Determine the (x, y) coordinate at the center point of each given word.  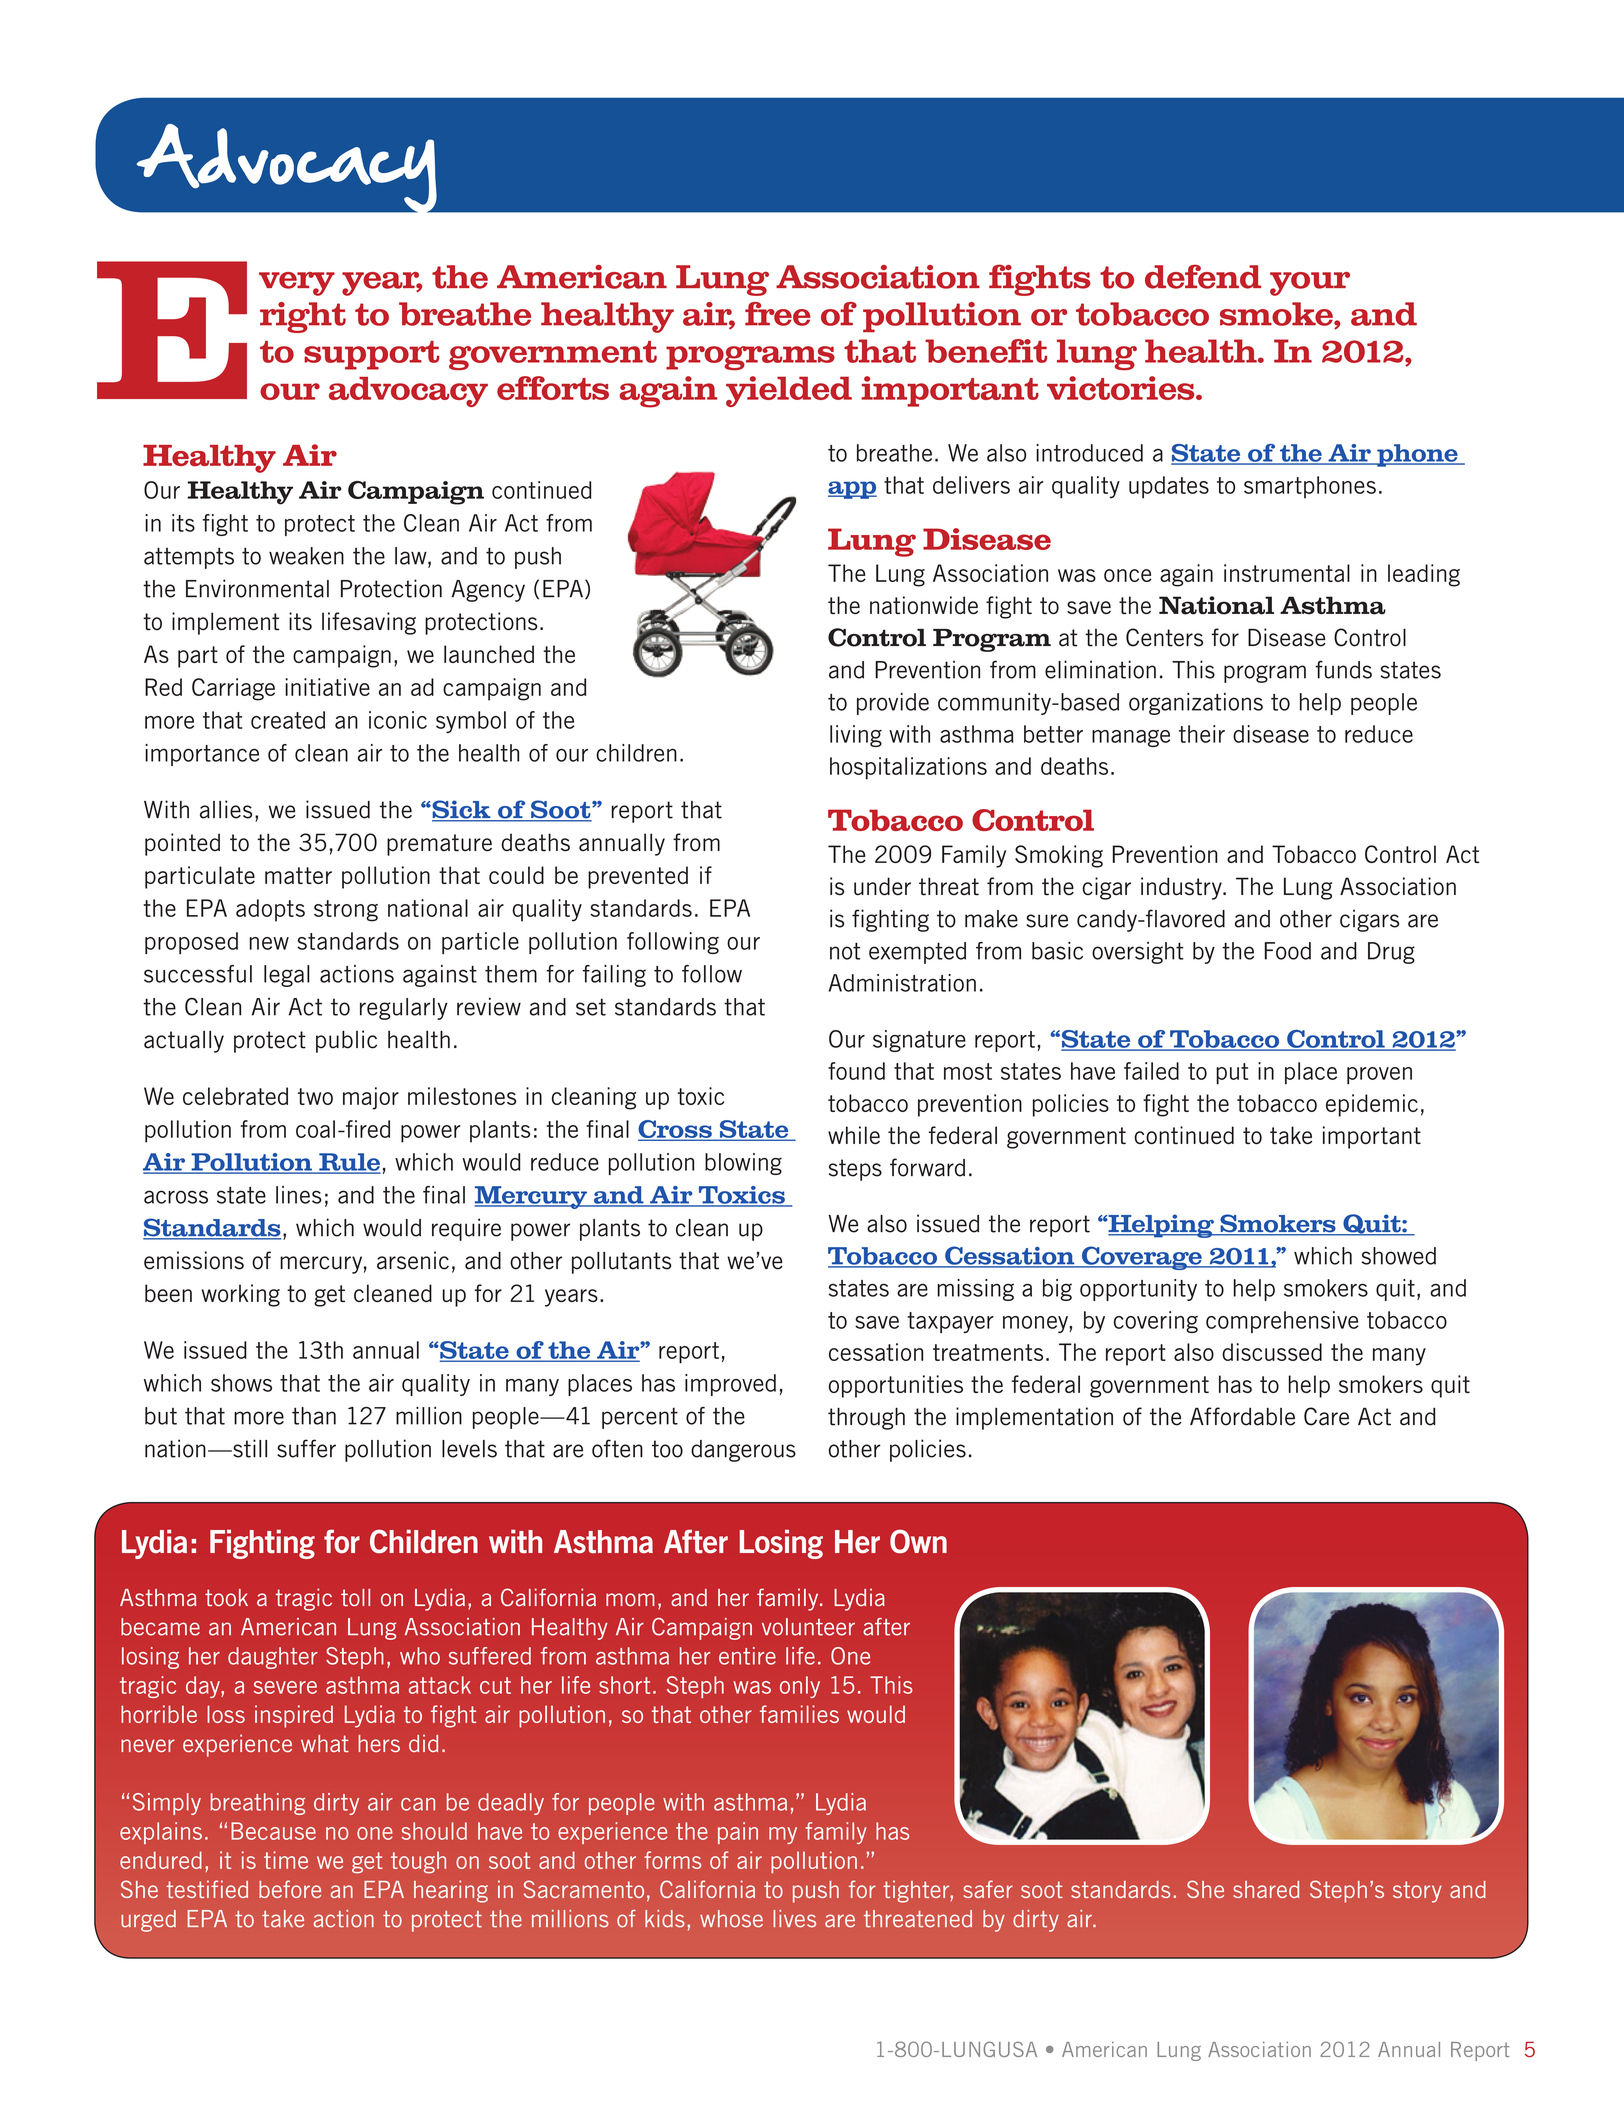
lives (794, 1919)
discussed (1272, 1352)
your (1310, 284)
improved (730, 1385)
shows (241, 1383)
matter (298, 875)
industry (1182, 888)
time (286, 1860)
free (778, 314)
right (303, 317)
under (882, 886)
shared (1266, 1889)
